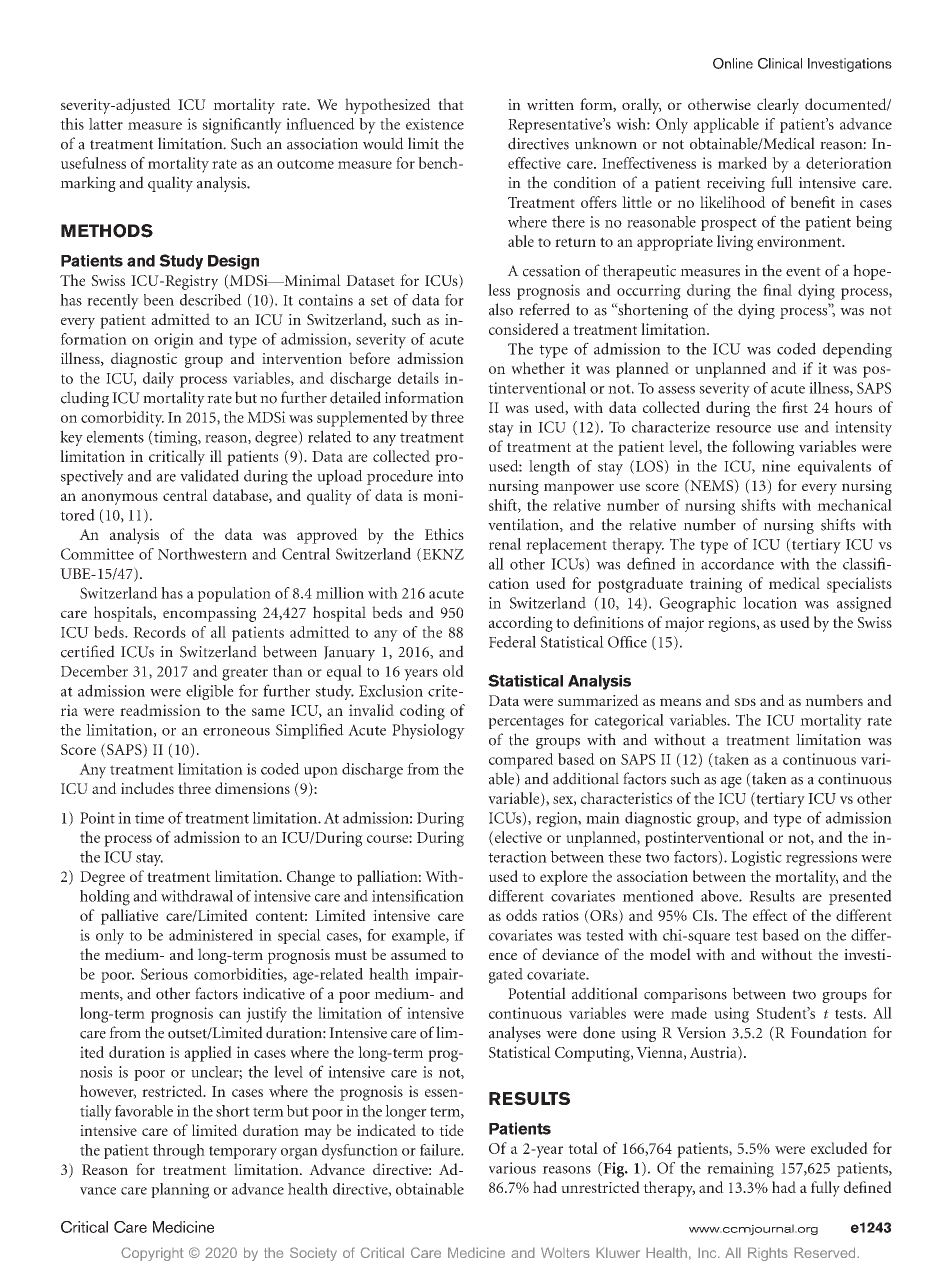 The image size is (952, 1275). Describe the element at coordinates (106, 124) in the screenshot. I see `latter` at that location.
